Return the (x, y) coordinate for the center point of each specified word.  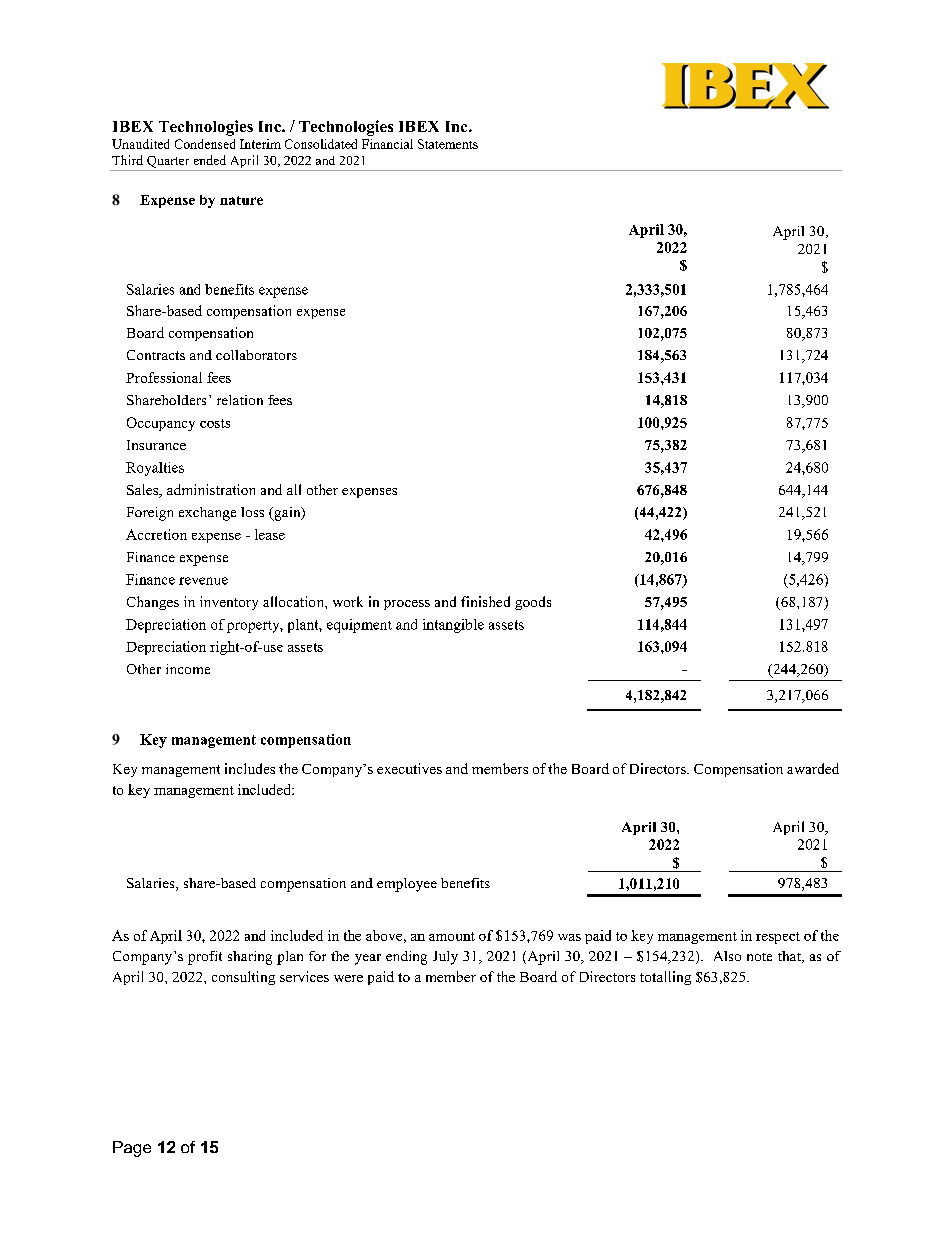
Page (132, 1149)
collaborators (256, 355)
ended (210, 160)
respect (778, 938)
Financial (387, 144)
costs (215, 423)
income (188, 669)
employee (407, 885)
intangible (453, 626)
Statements (448, 144)
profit (205, 958)
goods (533, 603)
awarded (813, 768)
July (445, 958)
